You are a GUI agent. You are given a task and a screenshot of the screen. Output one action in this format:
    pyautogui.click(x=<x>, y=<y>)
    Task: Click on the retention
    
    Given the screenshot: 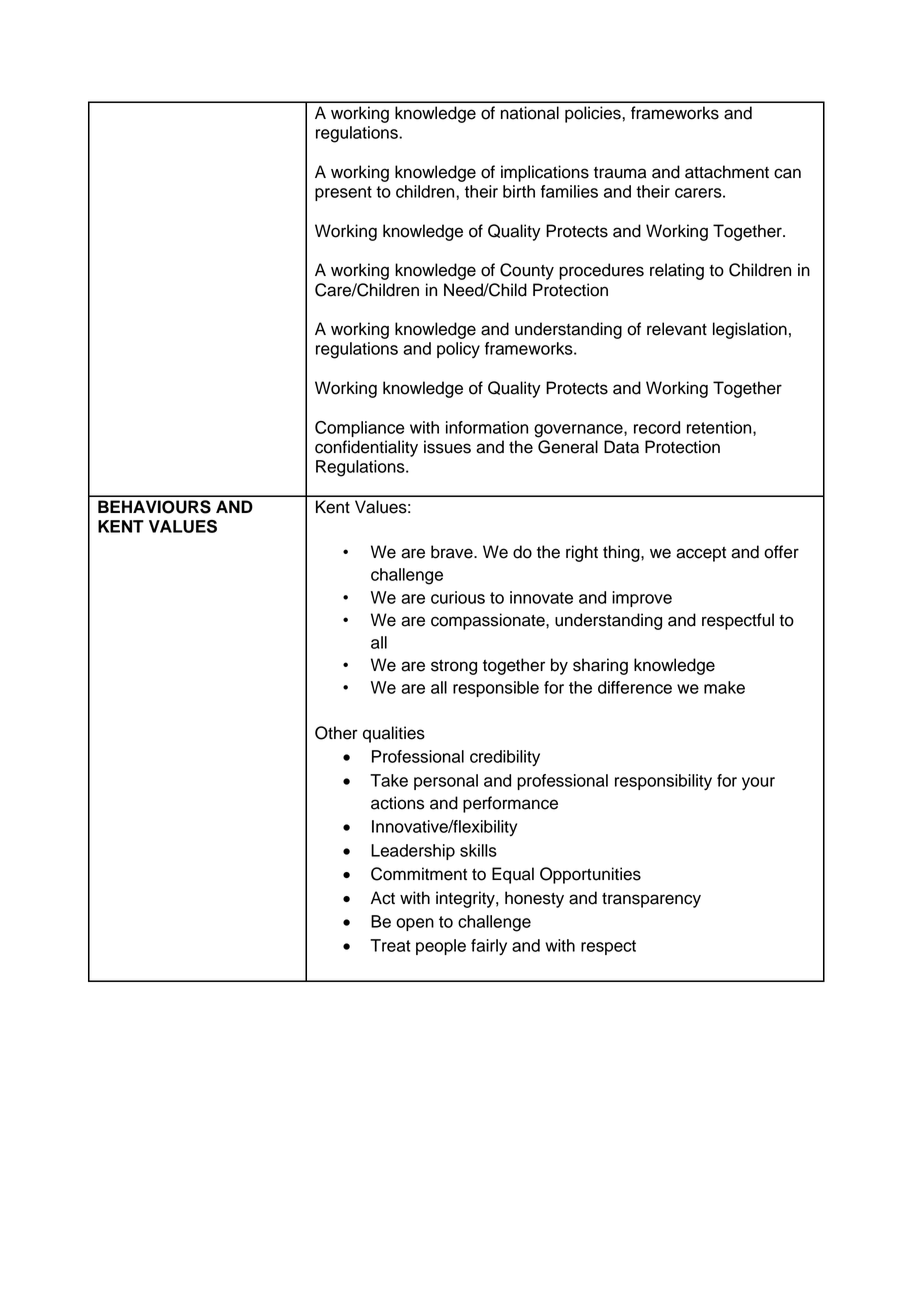 What is the action you would take?
    pyautogui.click(x=720, y=428)
